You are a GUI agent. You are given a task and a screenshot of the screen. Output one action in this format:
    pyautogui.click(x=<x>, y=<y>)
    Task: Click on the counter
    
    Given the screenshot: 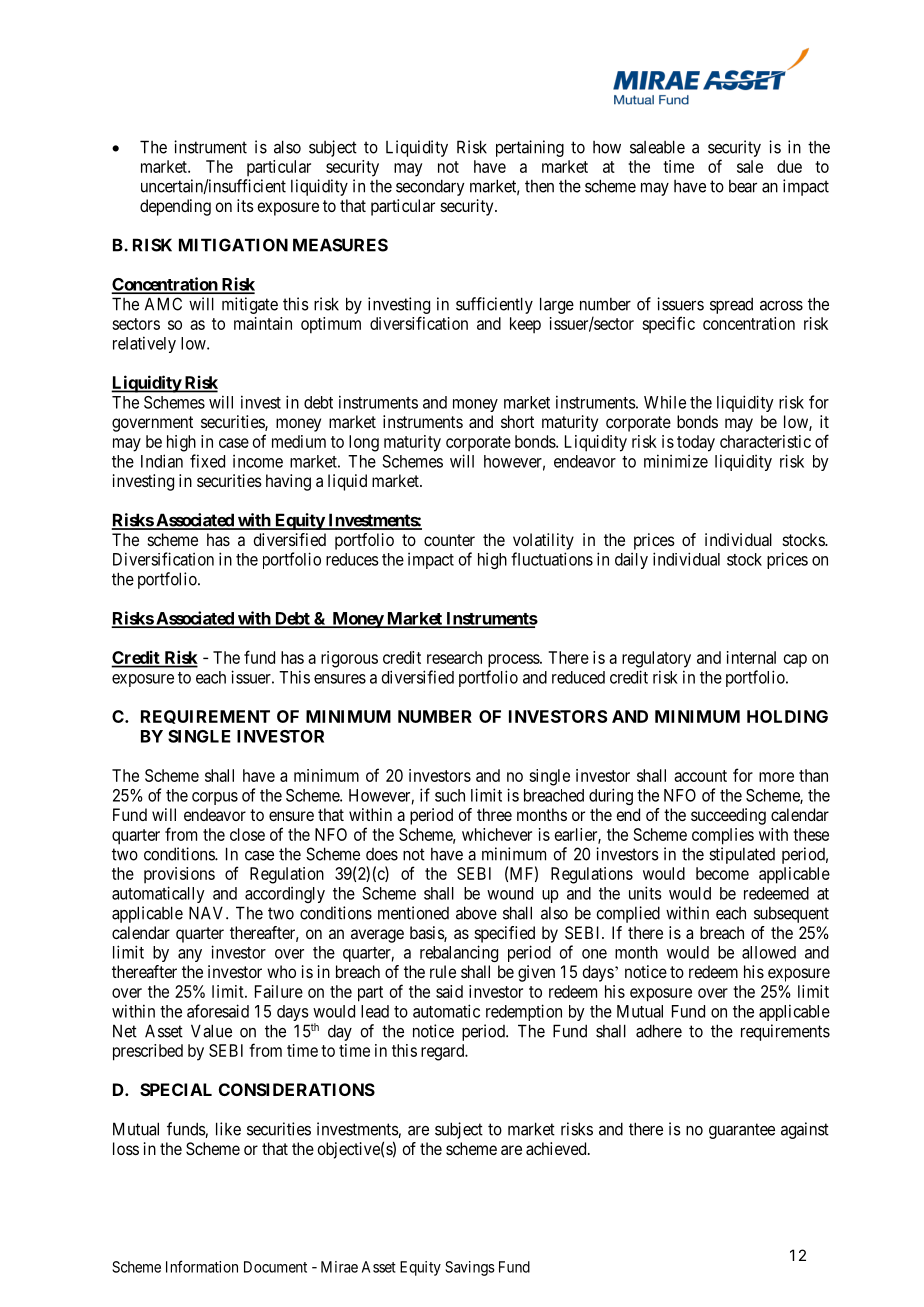 What is the action you would take?
    pyautogui.click(x=449, y=540)
